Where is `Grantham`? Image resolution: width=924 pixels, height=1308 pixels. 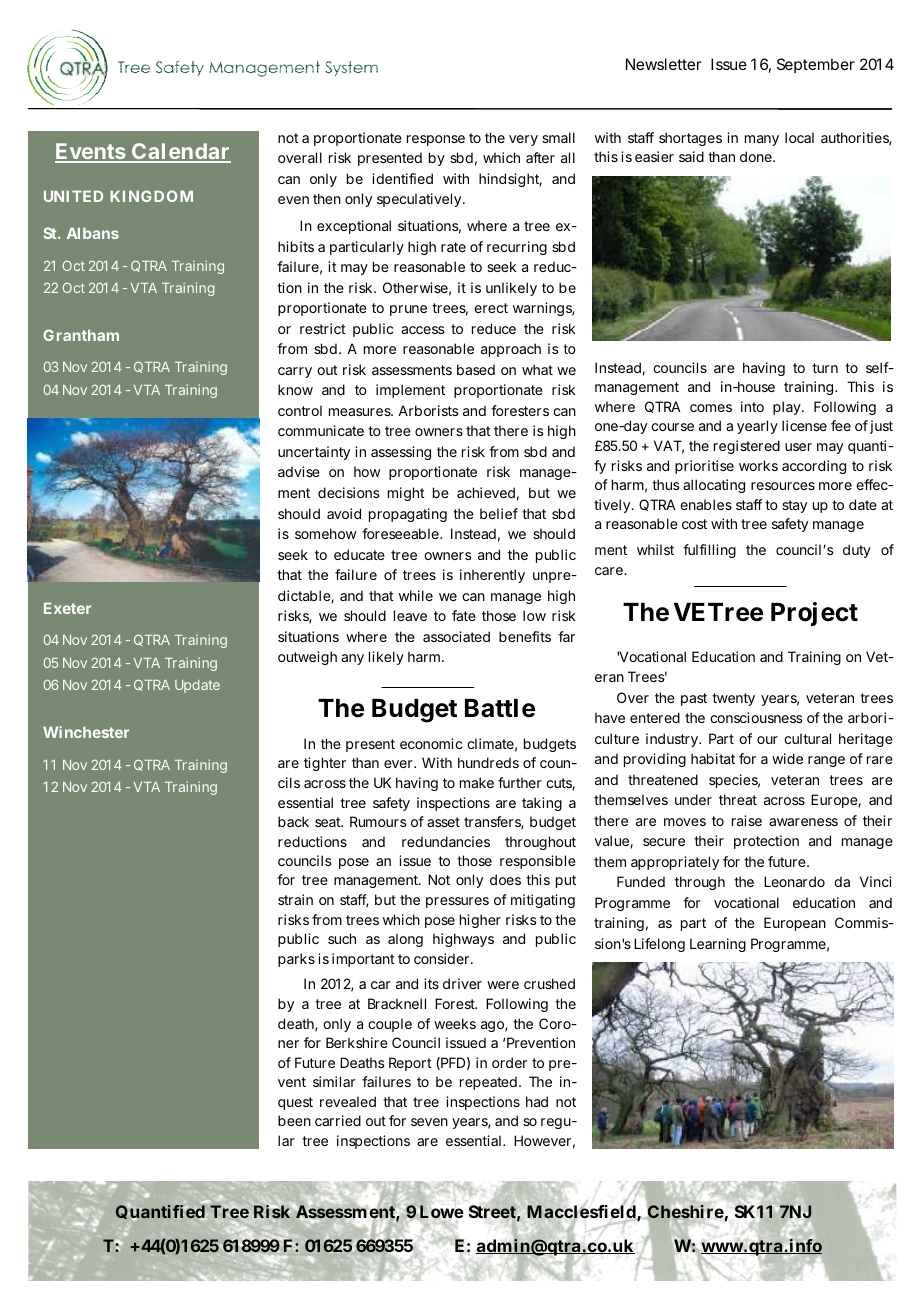 Grantham is located at coordinates (81, 335).
